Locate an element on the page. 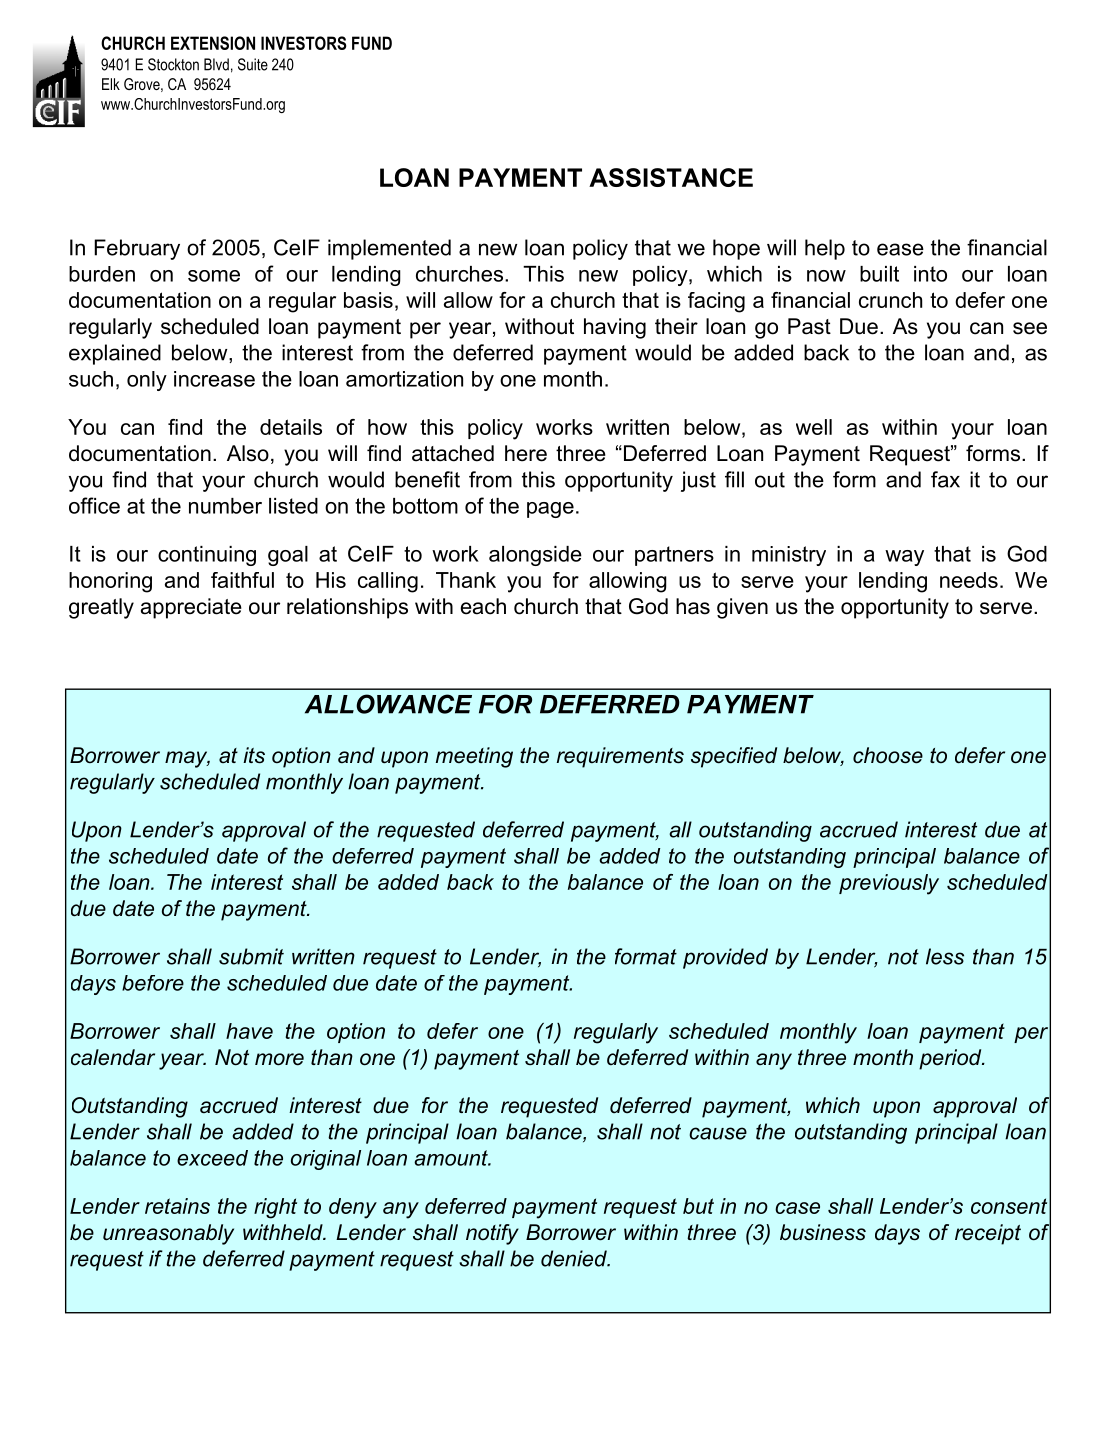 The image size is (1116, 1444). having is located at coordinates (615, 328).
